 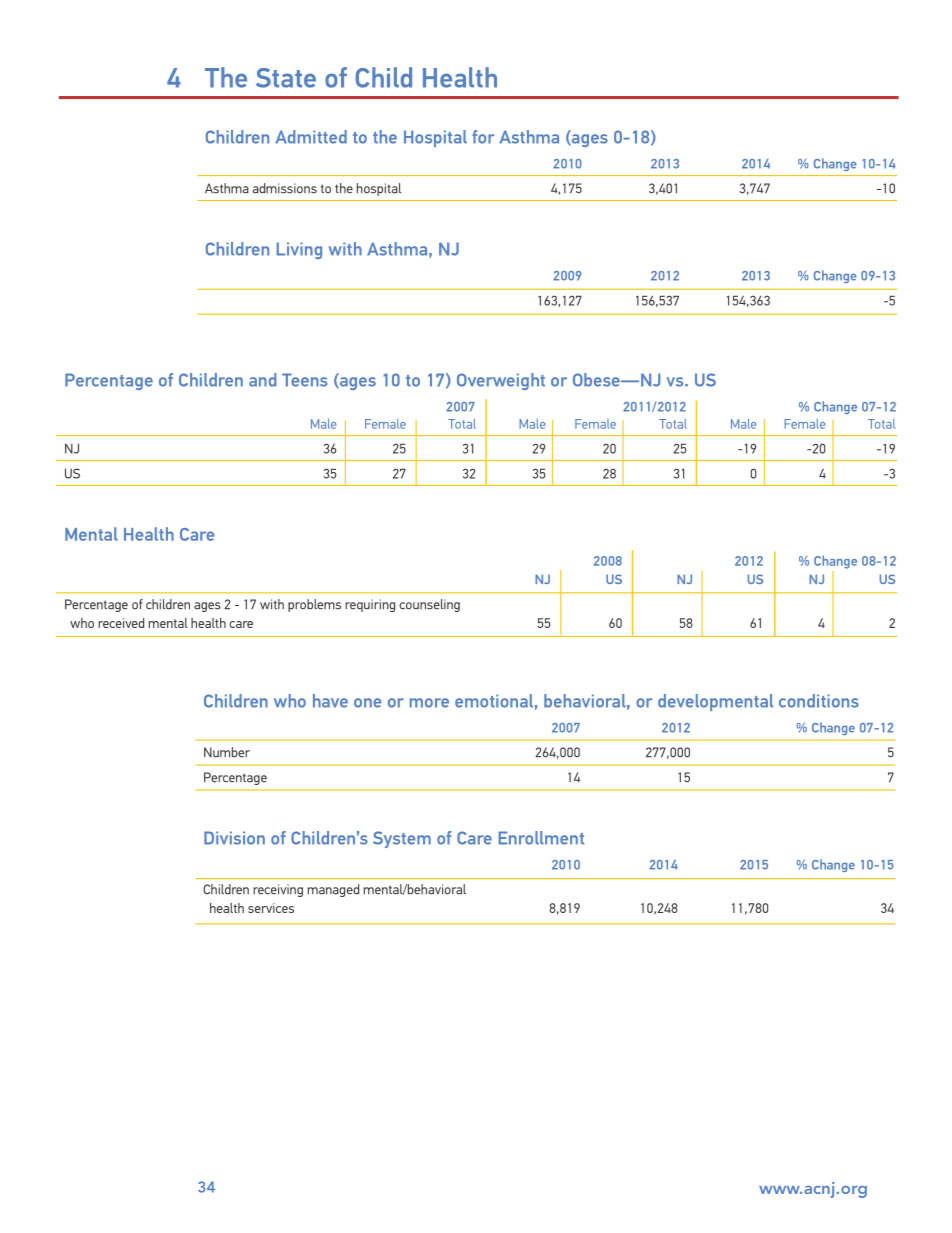 I want to click on counseling, so click(x=429, y=605).
